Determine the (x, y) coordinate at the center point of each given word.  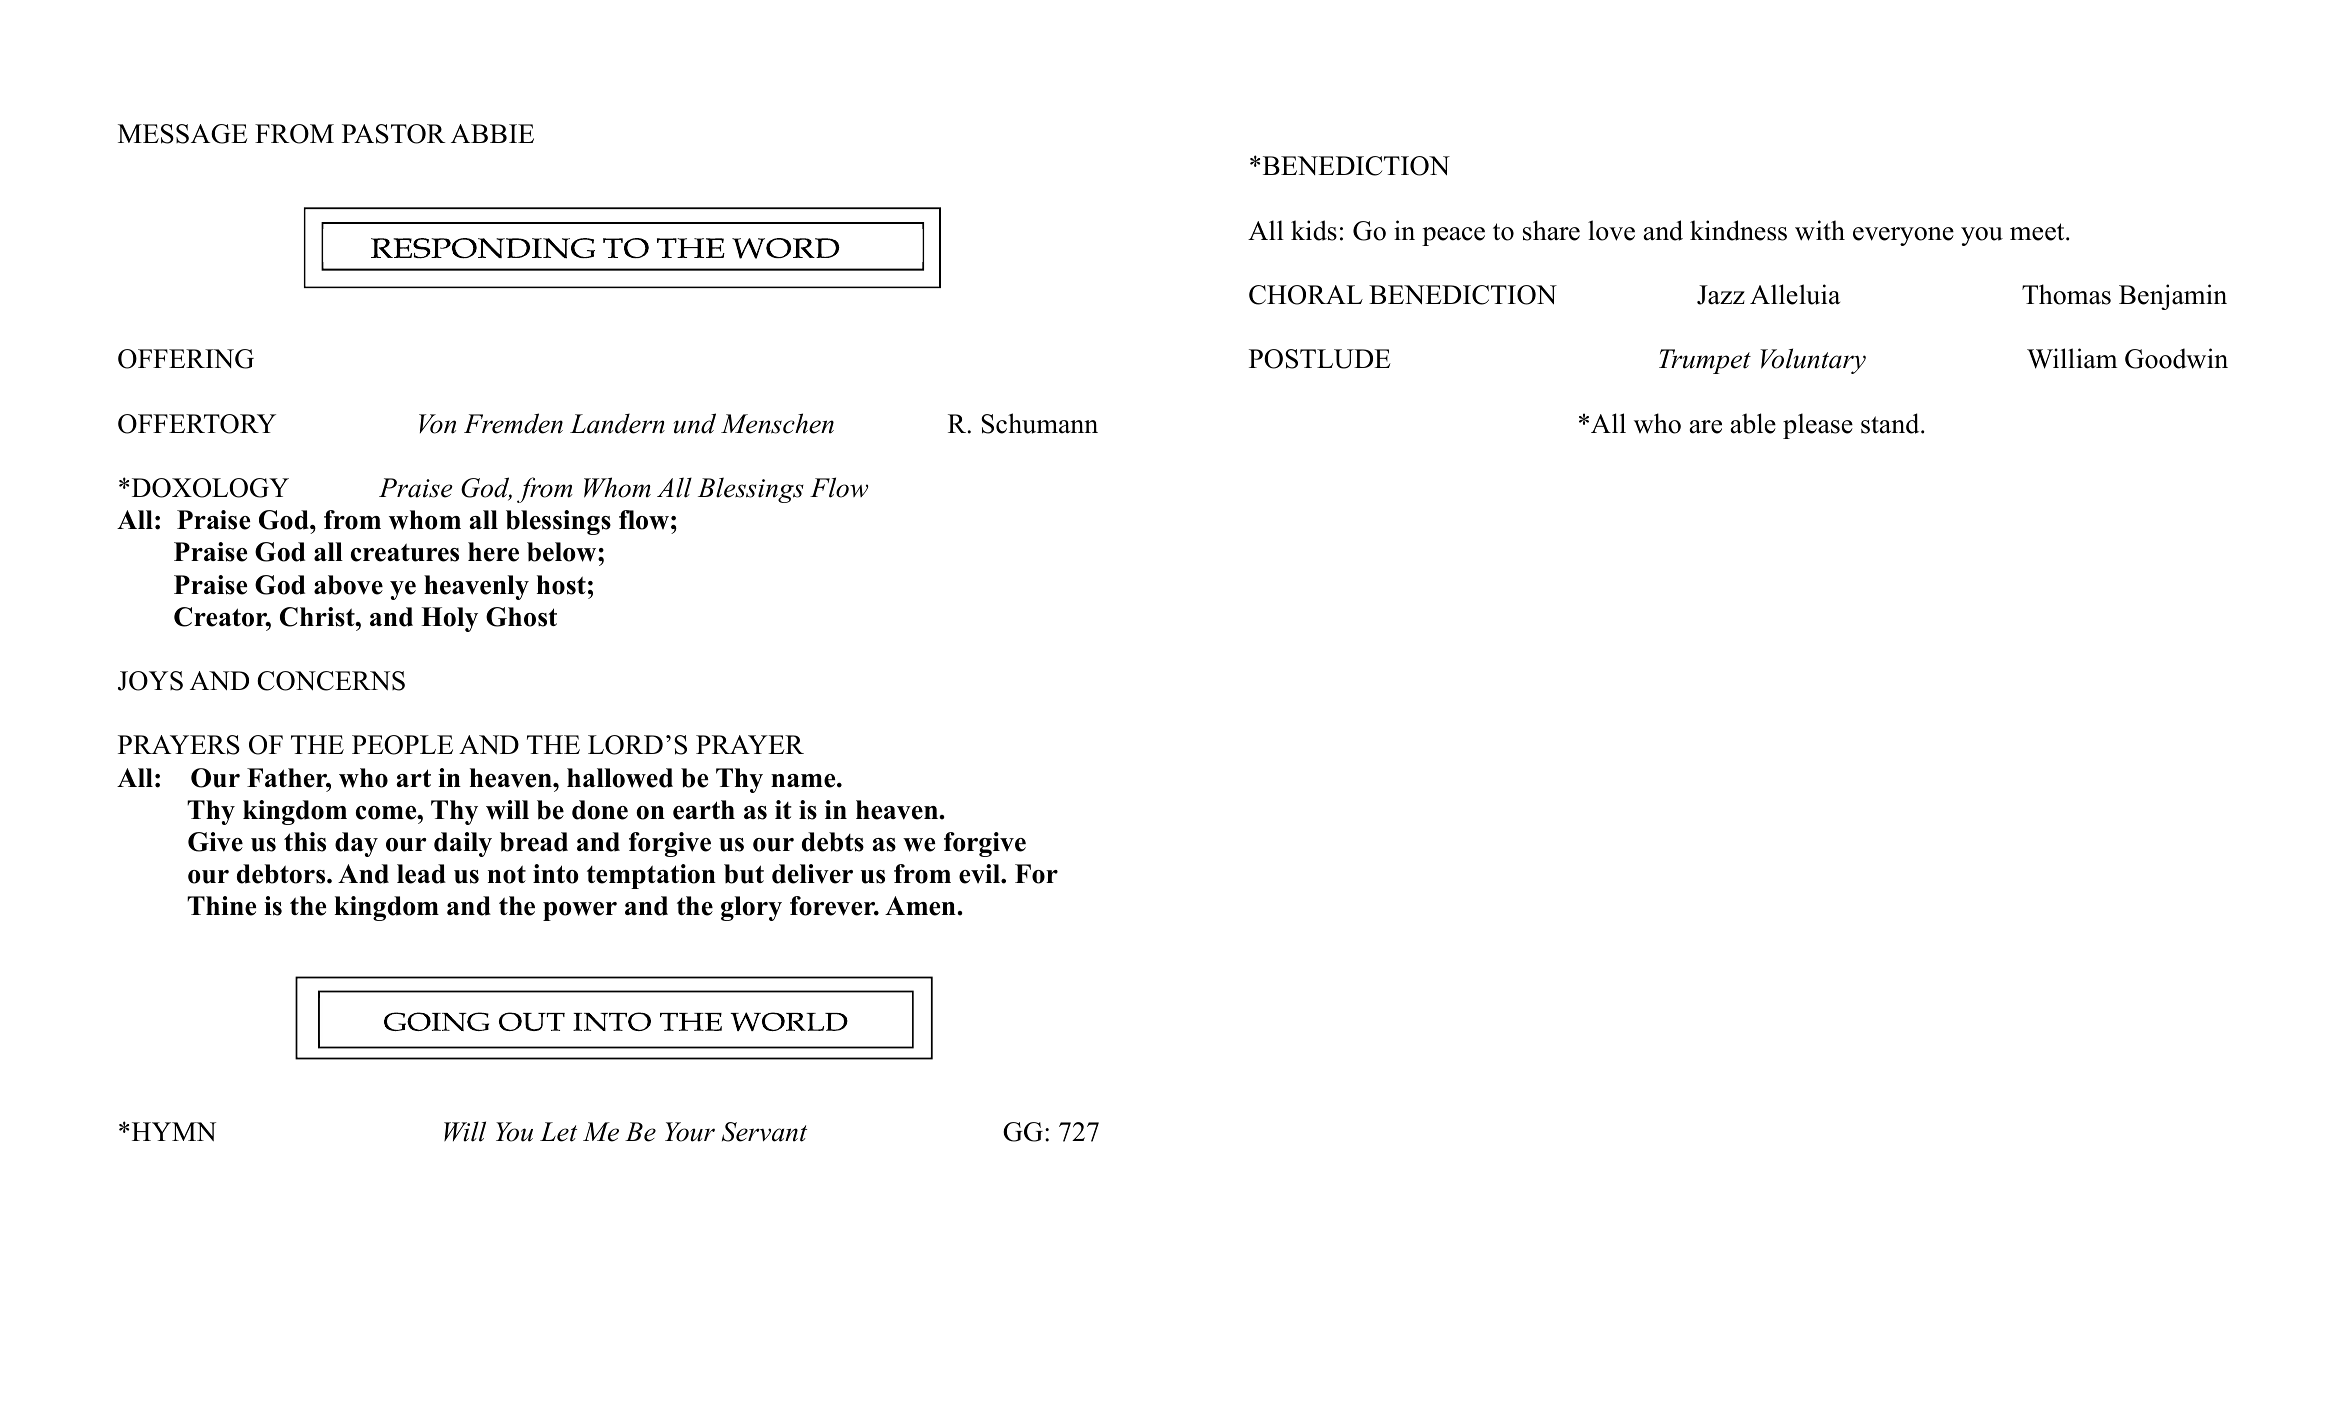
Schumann (1039, 423)
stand (1891, 423)
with (1820, 230)
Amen (920, 906)
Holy (449, 619)
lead (421, 874)
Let (558, 1132)
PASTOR (394, 134)
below (563, 552)
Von (437, 424)
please (1818, 426)
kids (1314, 230)
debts (833, 842)
